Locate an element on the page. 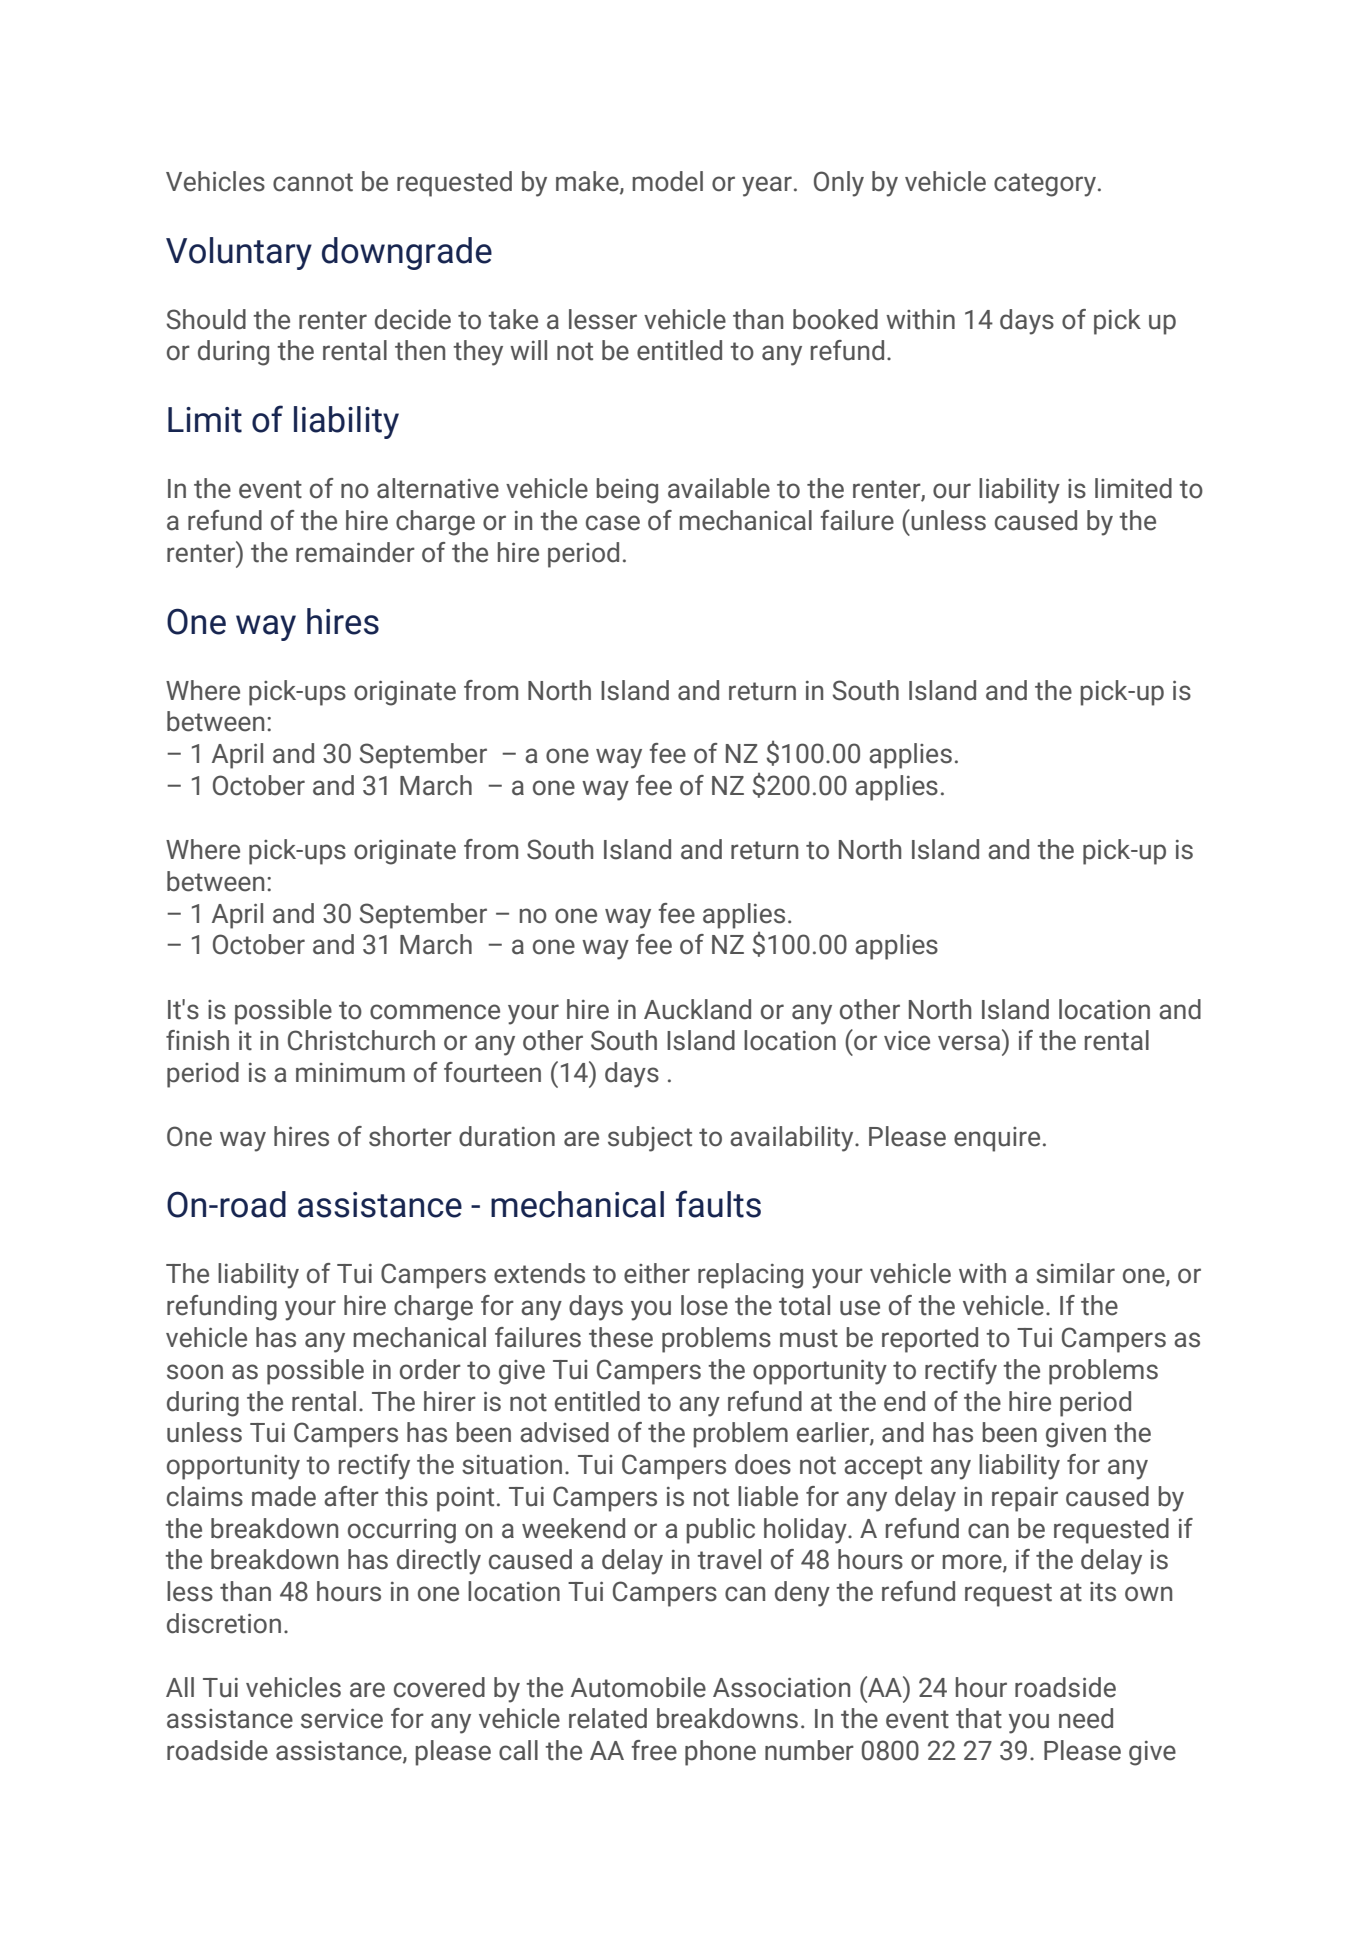 This page has height=1939, width=1371. discretion is located at coordinates (224, 1623).
